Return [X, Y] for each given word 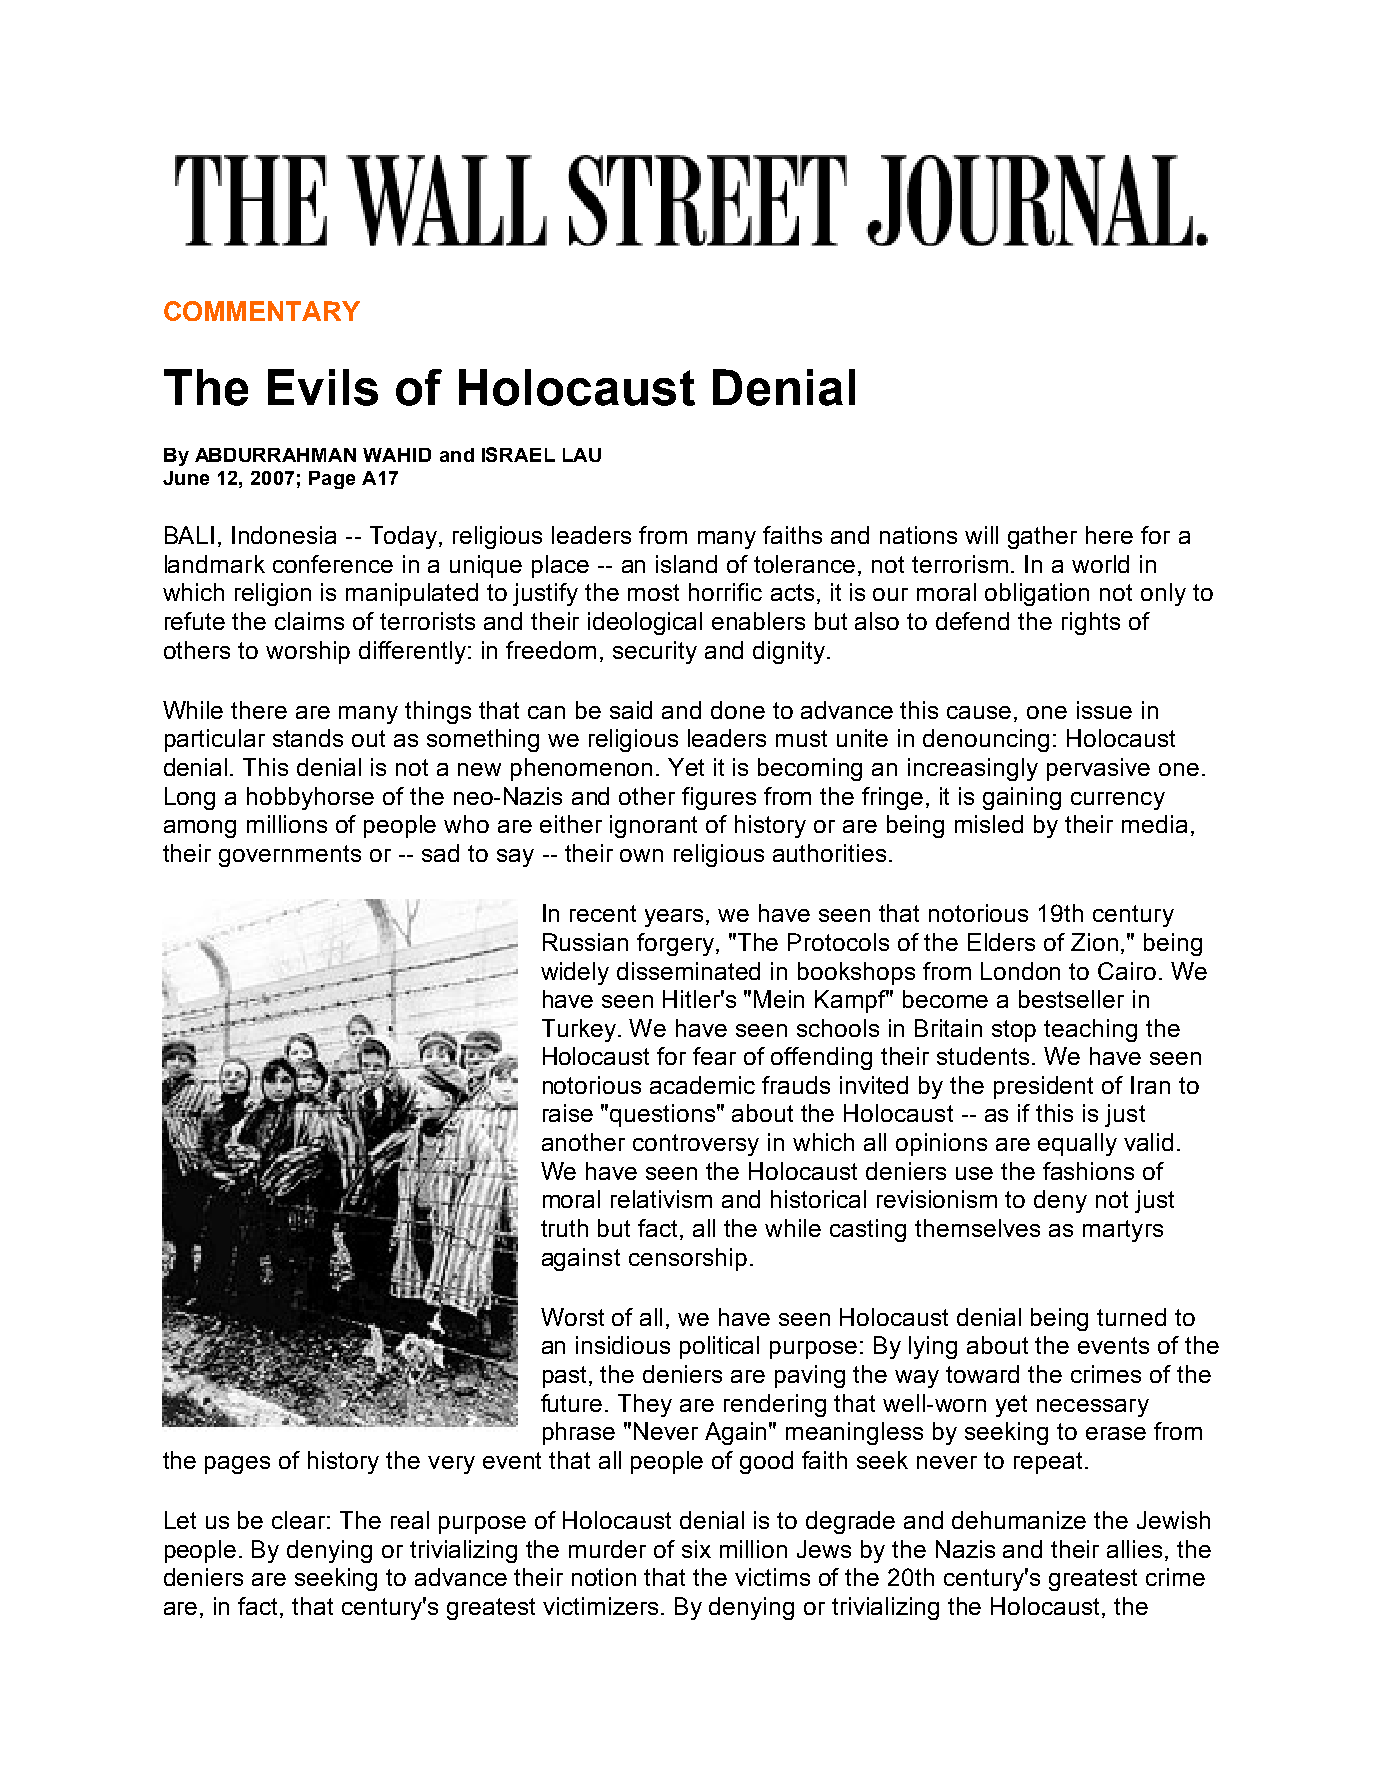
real [410, 1520]
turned [1131, 1317]
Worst [572, 1317]
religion [273, 594]
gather [1042, 537]
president [1043, 1087]
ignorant [653, 826]
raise [568, 1113]
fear [714, 1056]
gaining [1022, 798]
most [653, 592]
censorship [688, 1259]
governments [290, 856]
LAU [582, 455]
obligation [1037, 594]
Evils [323, 387]
